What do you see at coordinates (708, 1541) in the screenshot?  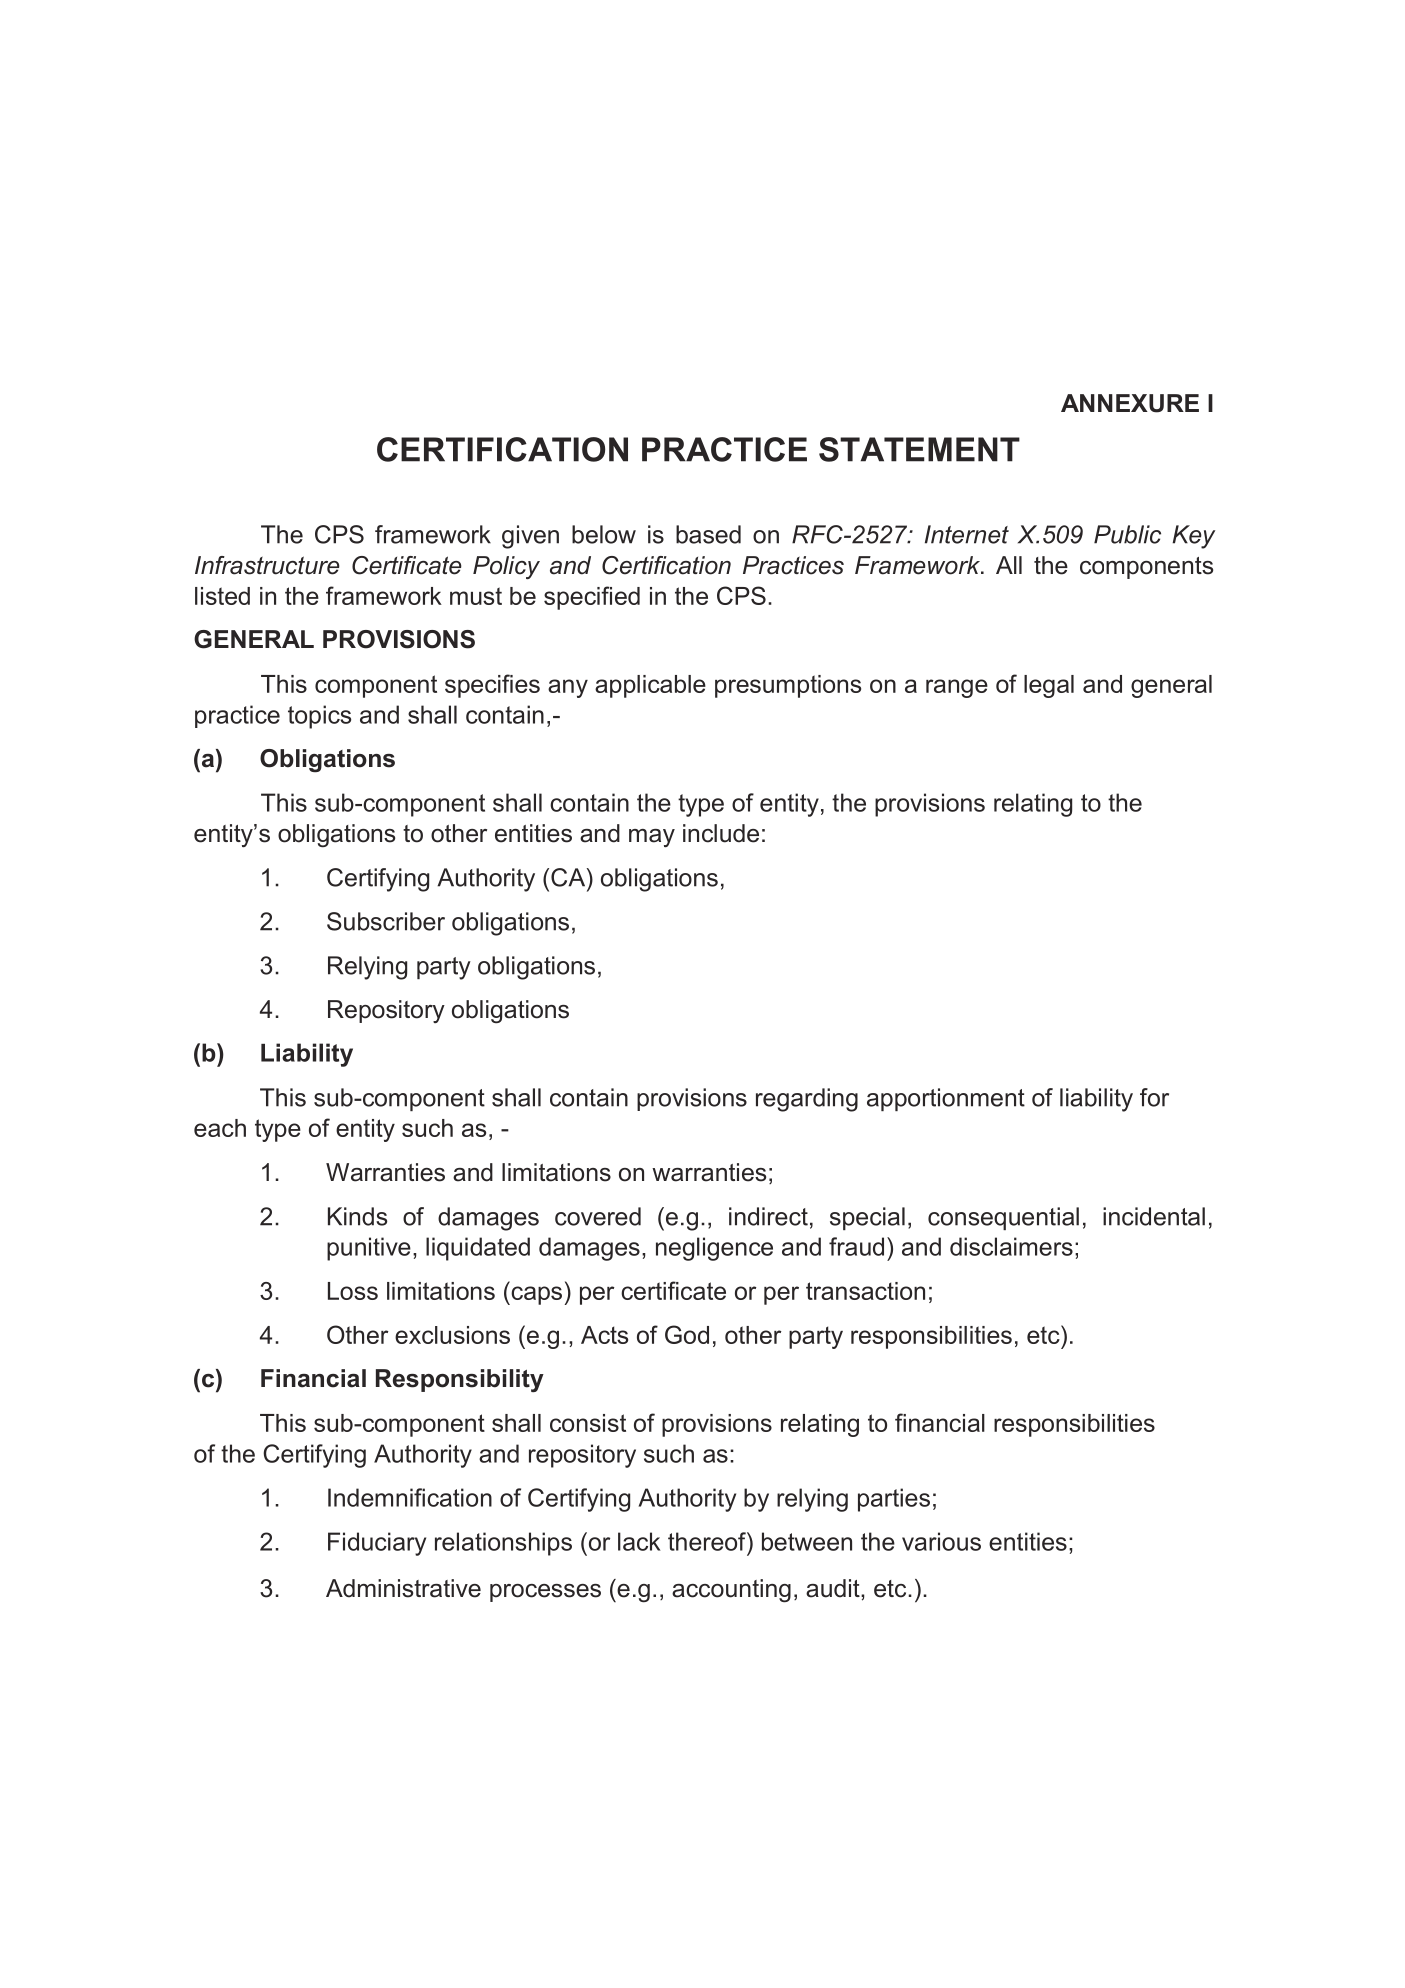 I see `thereof` at bounding box center [708, 1541].
